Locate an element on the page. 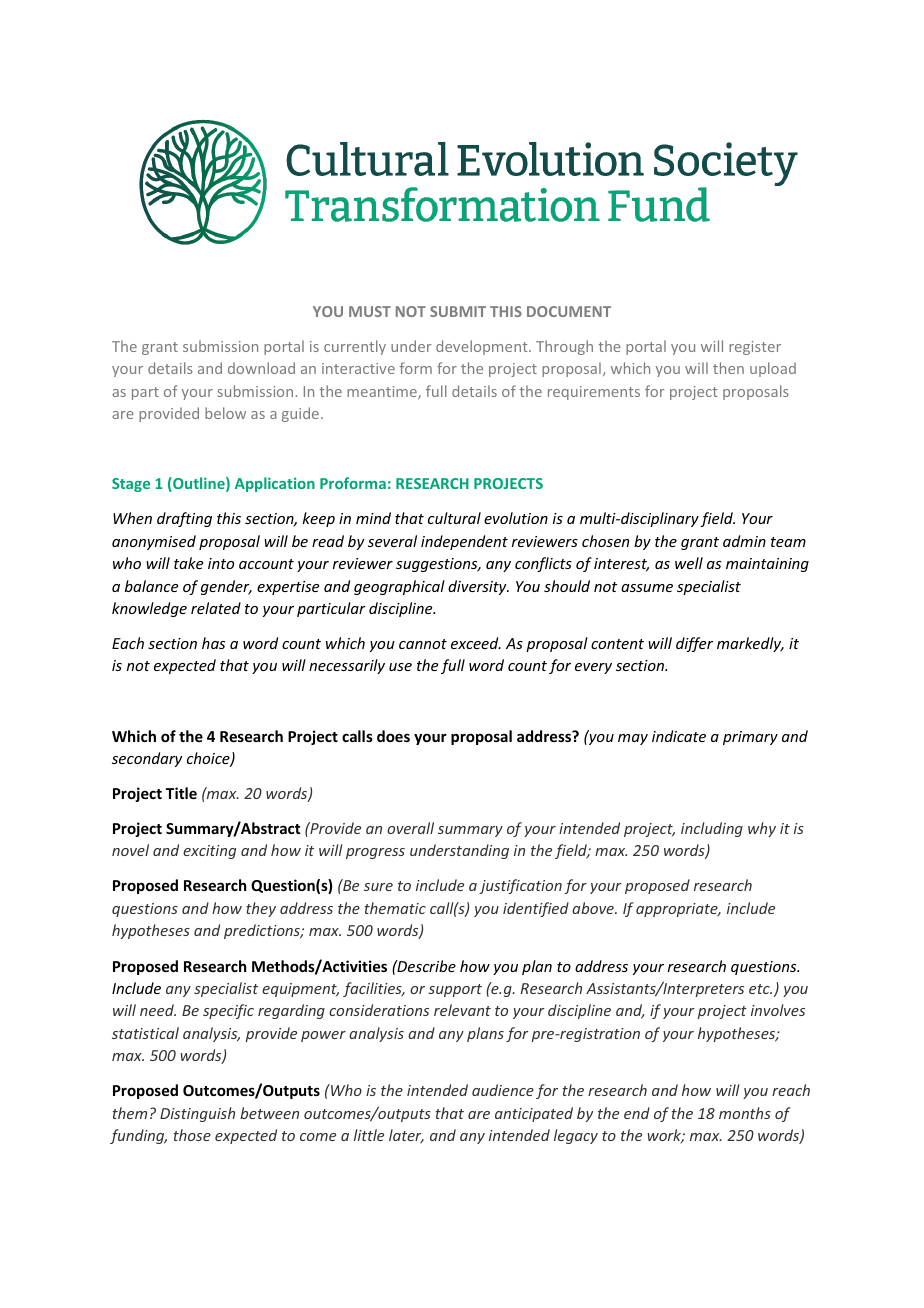 The width and height of the document is (924, 1308). gender is located at coordinates (226, 587).
